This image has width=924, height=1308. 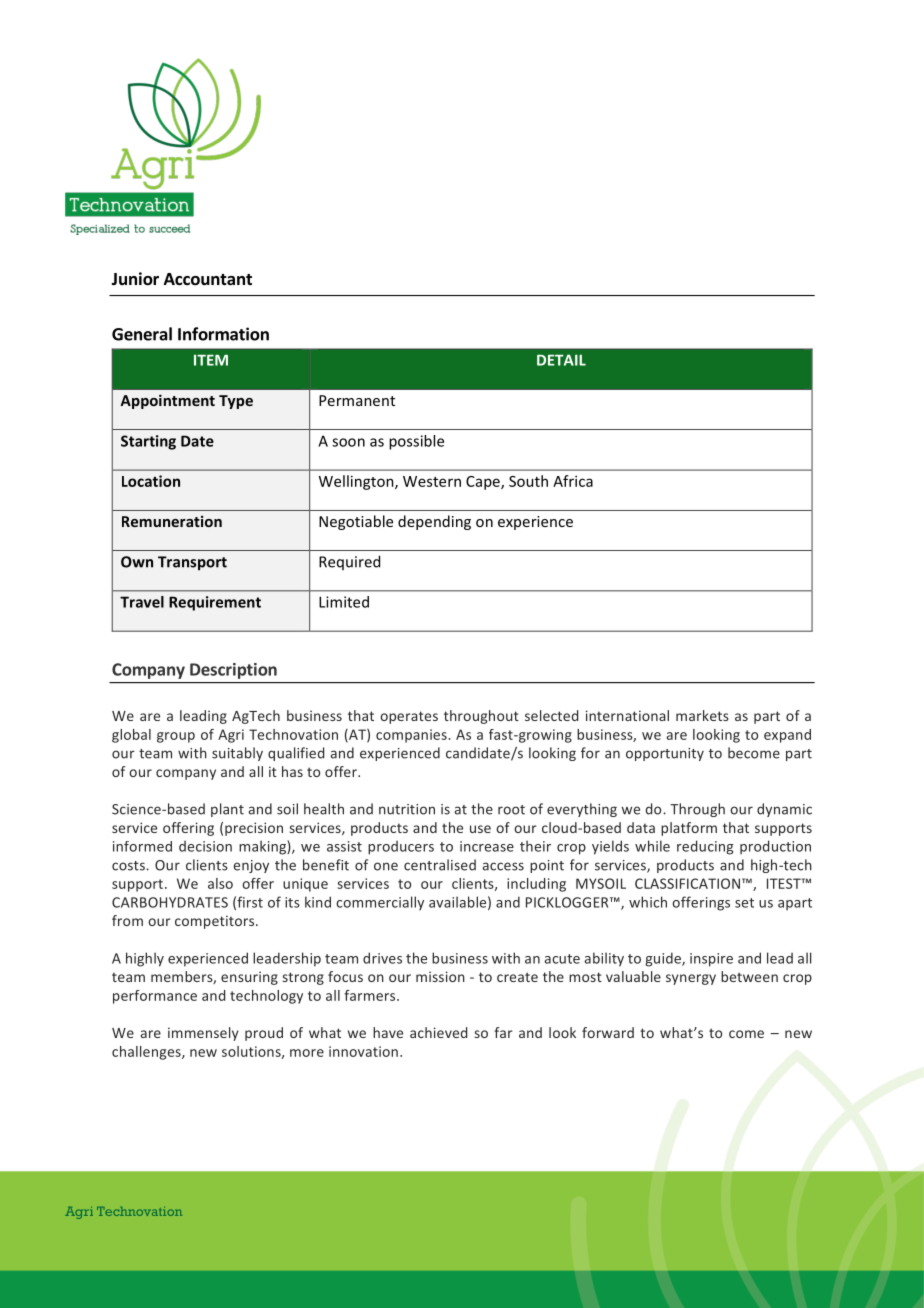 What do you see at coordinates (203, 1034) in the image?
I see `immensely` at bounding box center [203, 1034].
